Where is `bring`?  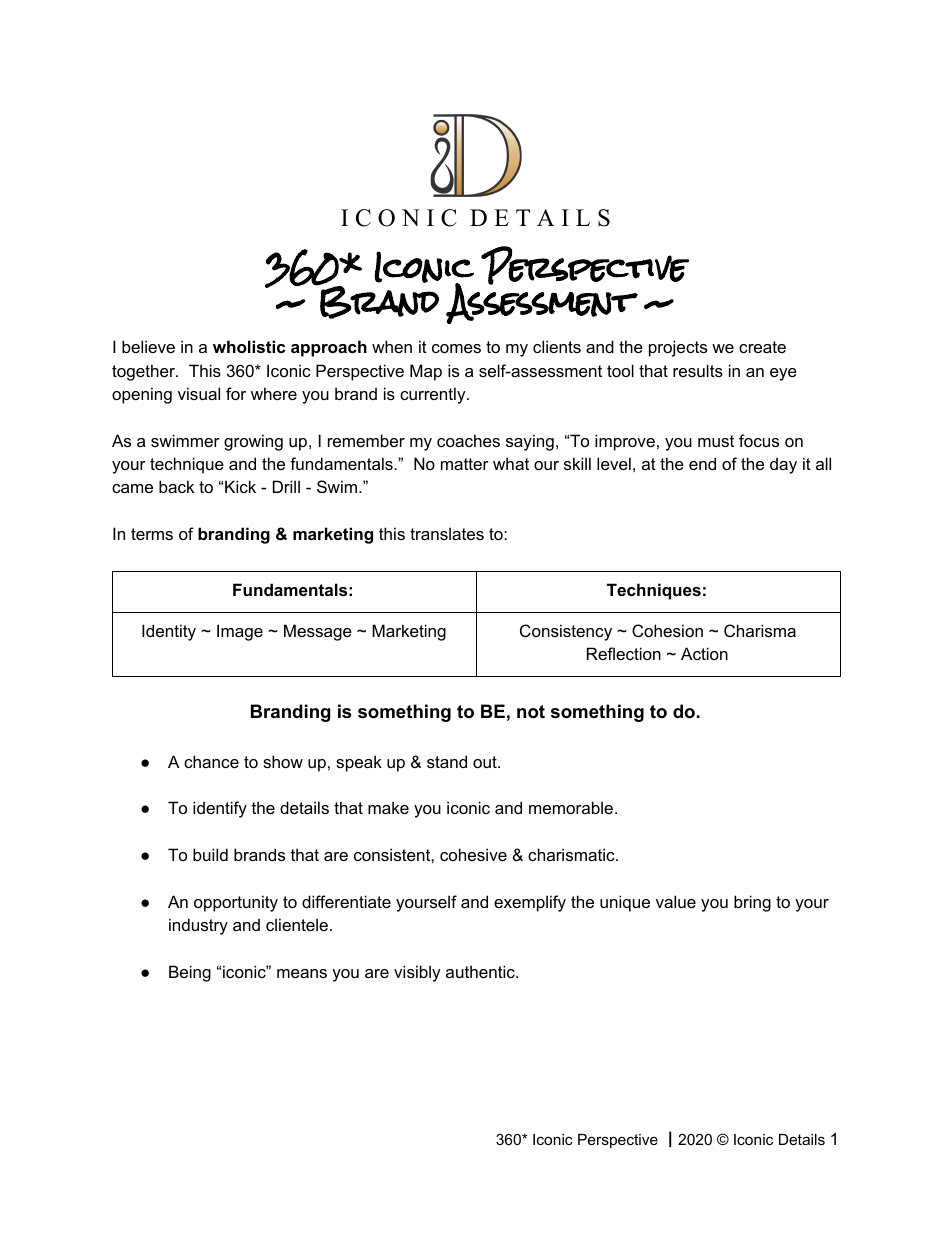
bring is located at coordinates (752, 903).
